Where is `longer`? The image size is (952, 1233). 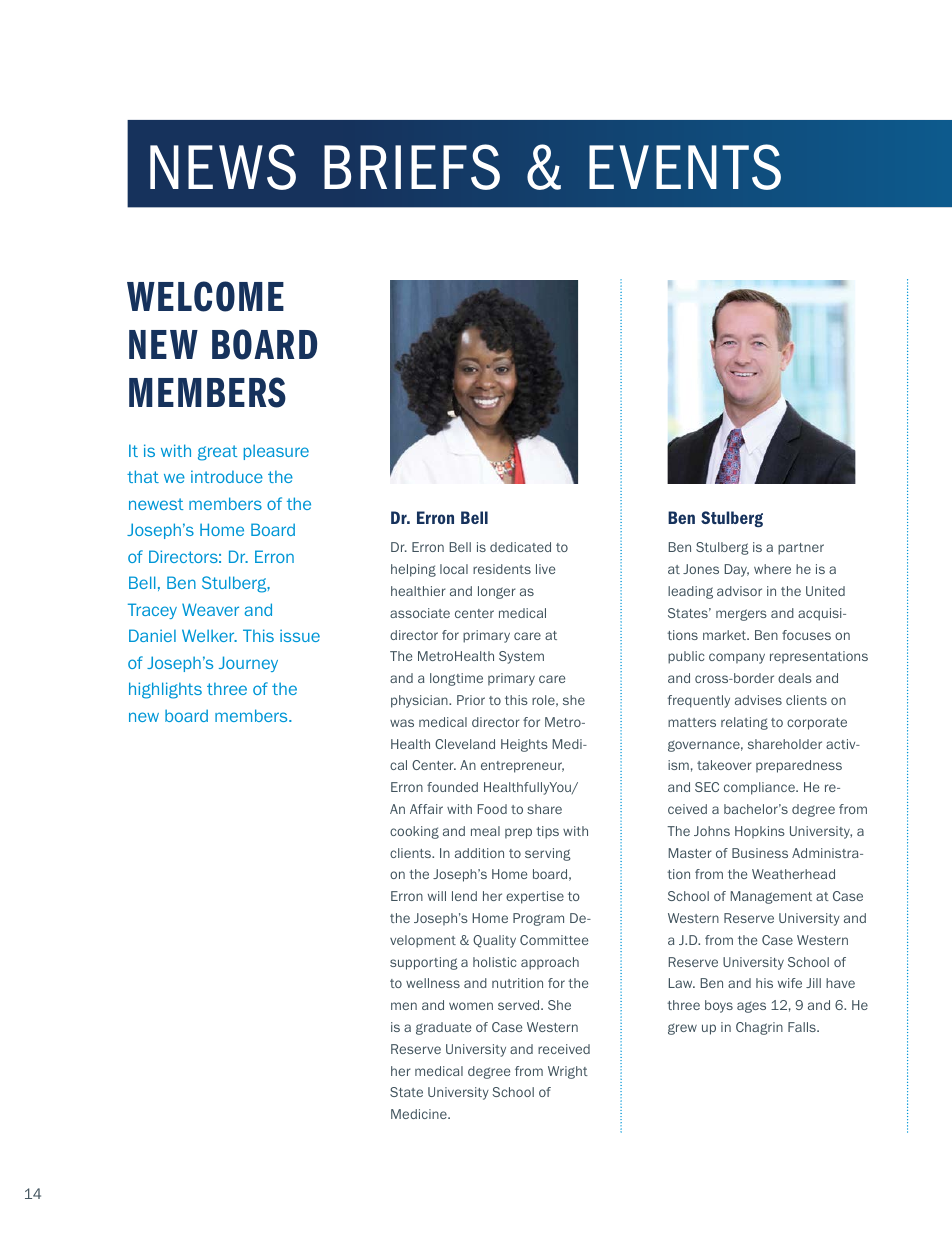 longer is located at coordinates (497, 592).
